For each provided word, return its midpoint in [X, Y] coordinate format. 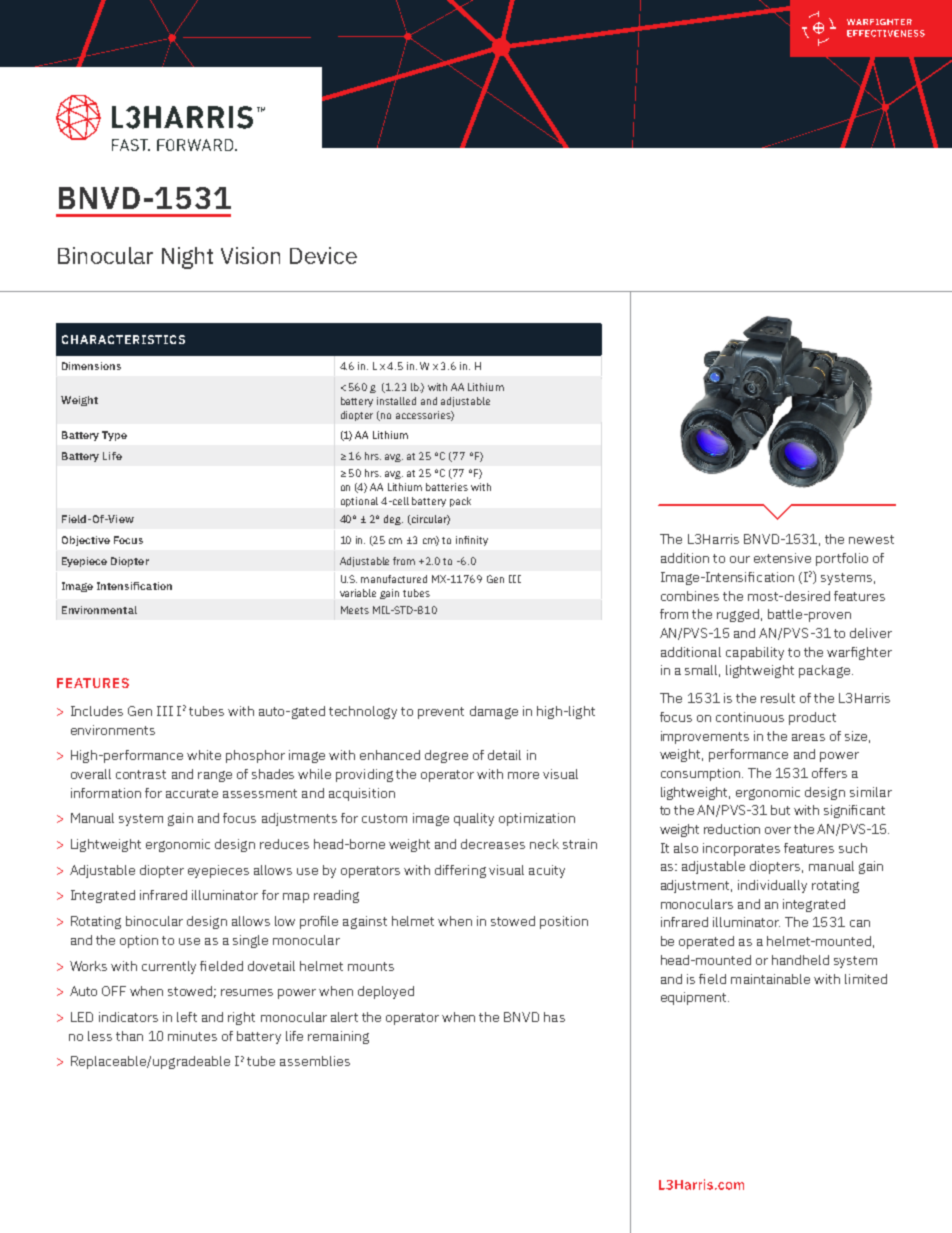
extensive [782, 558]
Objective [86, 541]
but [780, 810]
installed [396, 401]
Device [323, 255]
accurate [192, 793]
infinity [472, 541]
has [554, 1017]
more [523, 775]
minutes [192, 1036]
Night [187, 258]
